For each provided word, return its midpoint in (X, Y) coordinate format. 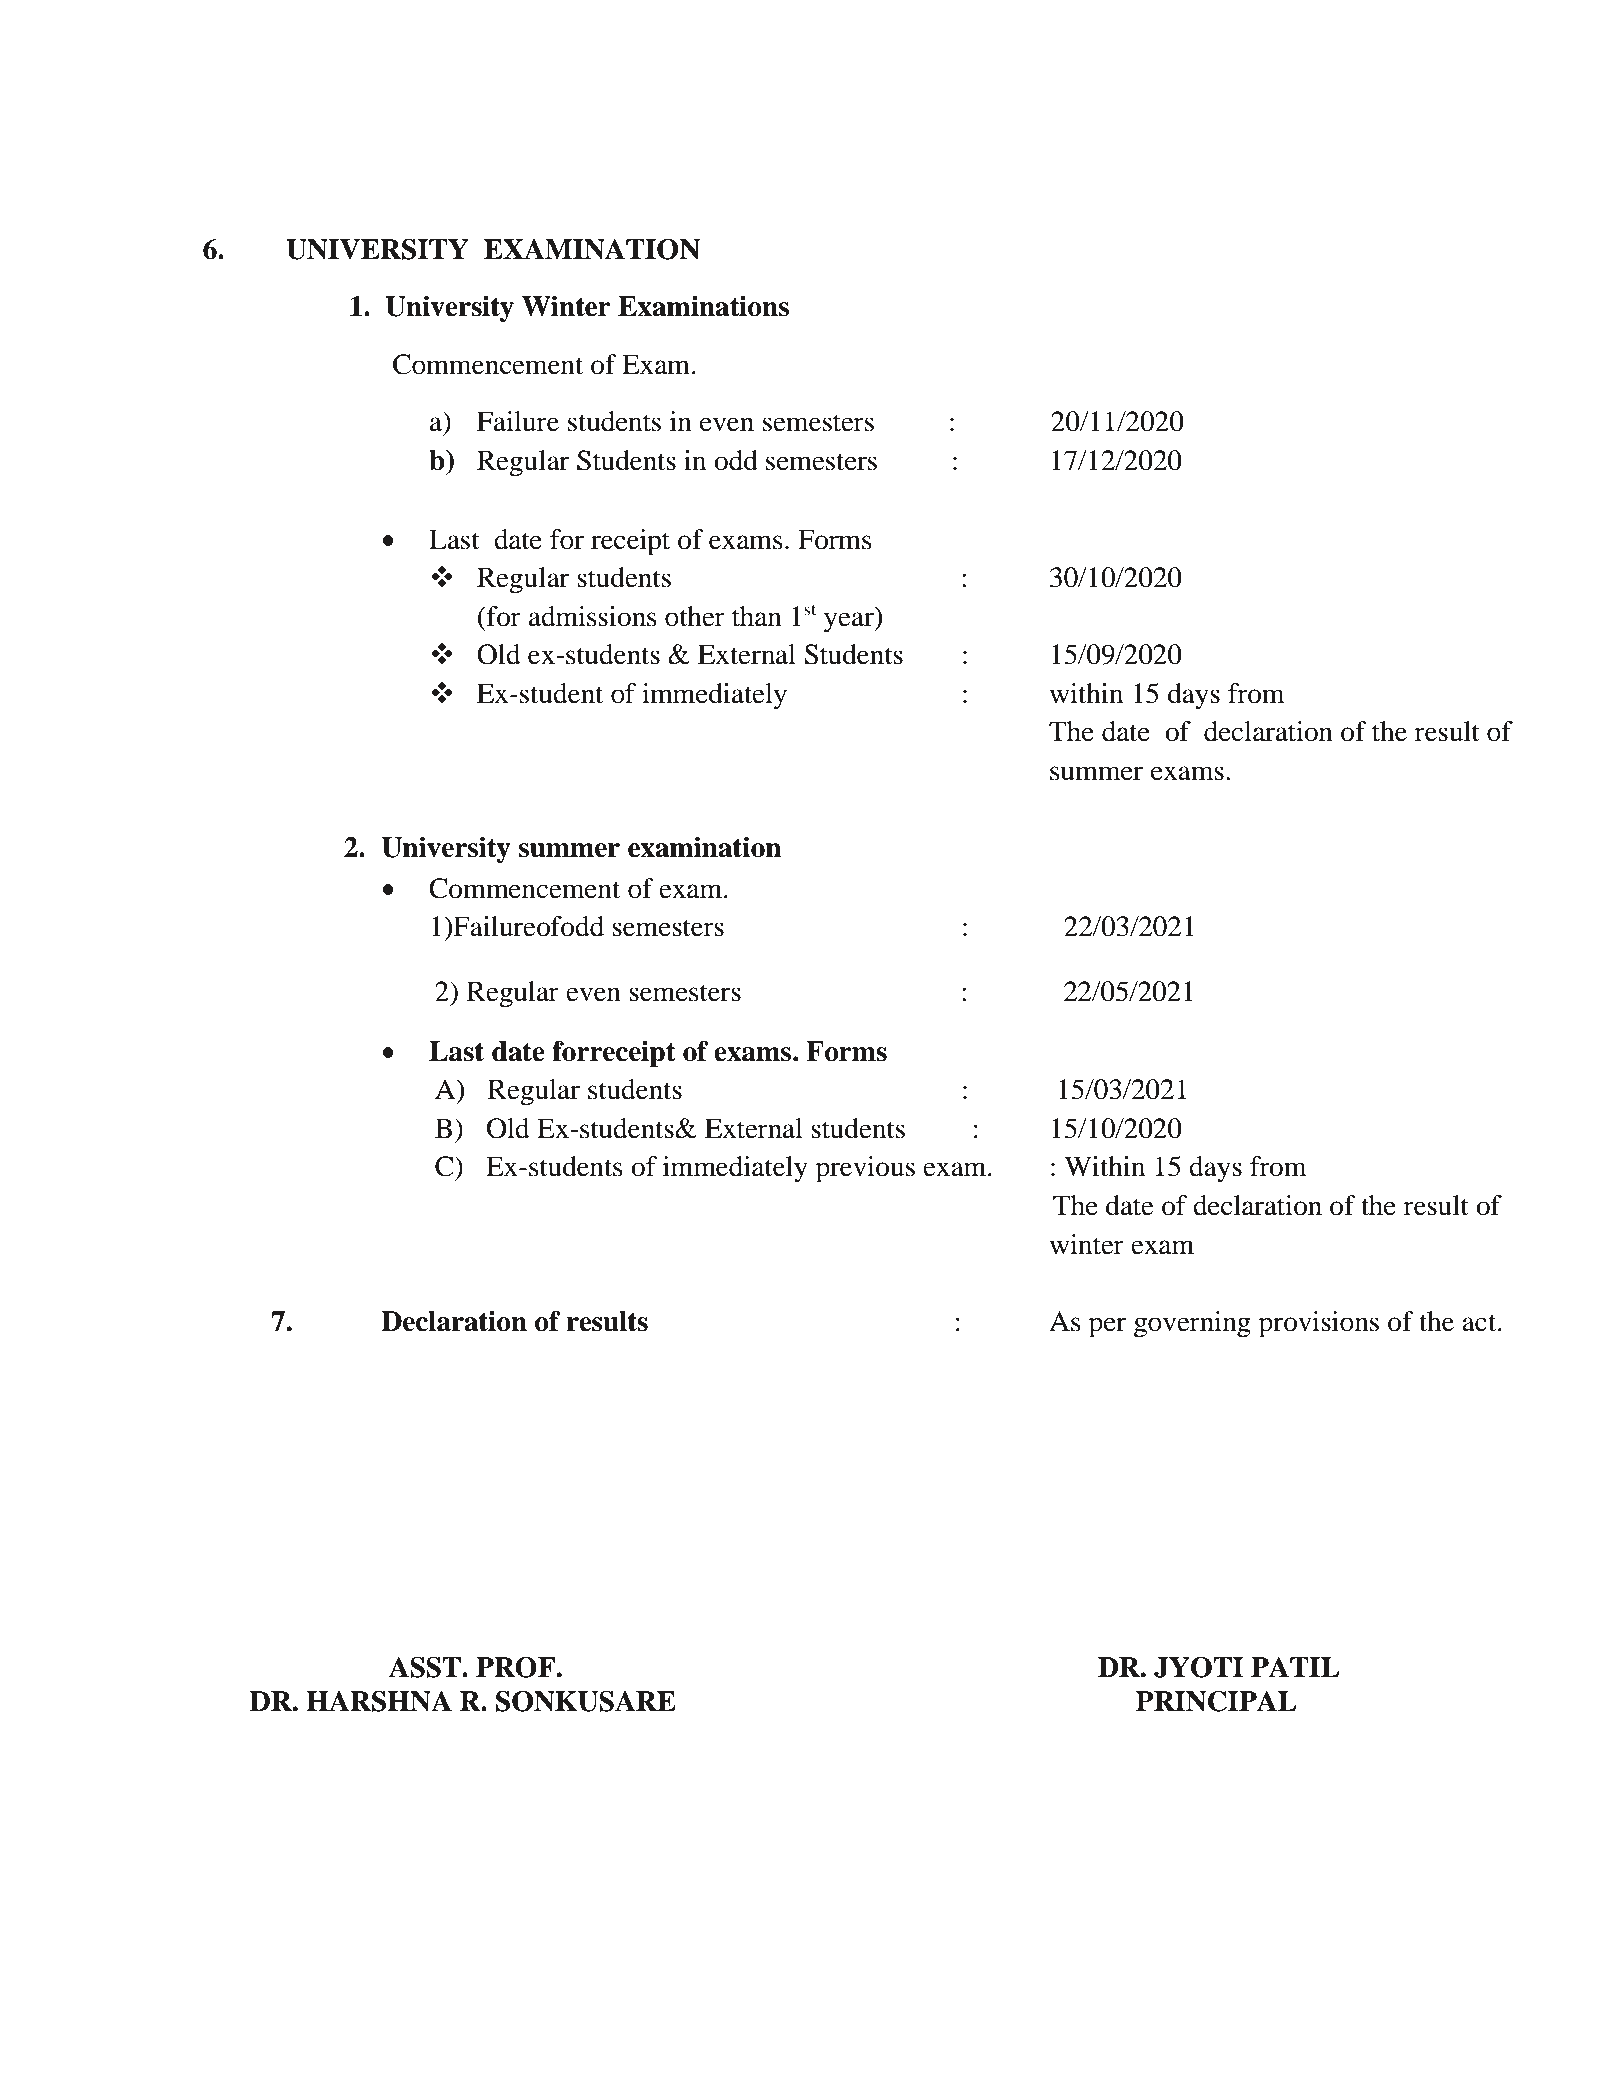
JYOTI (1199, 1667)
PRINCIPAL (1216, 1701)
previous (865, 1169)
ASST (426, 1667)
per (1107, 1327)
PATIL (1295, 1667)
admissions (593, 616)
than (757, 616)
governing (1192, 1324)
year (850, 622)
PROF (515, 1667)
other (695, 616)
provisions (1319, 1324)
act (1480, 1323)
